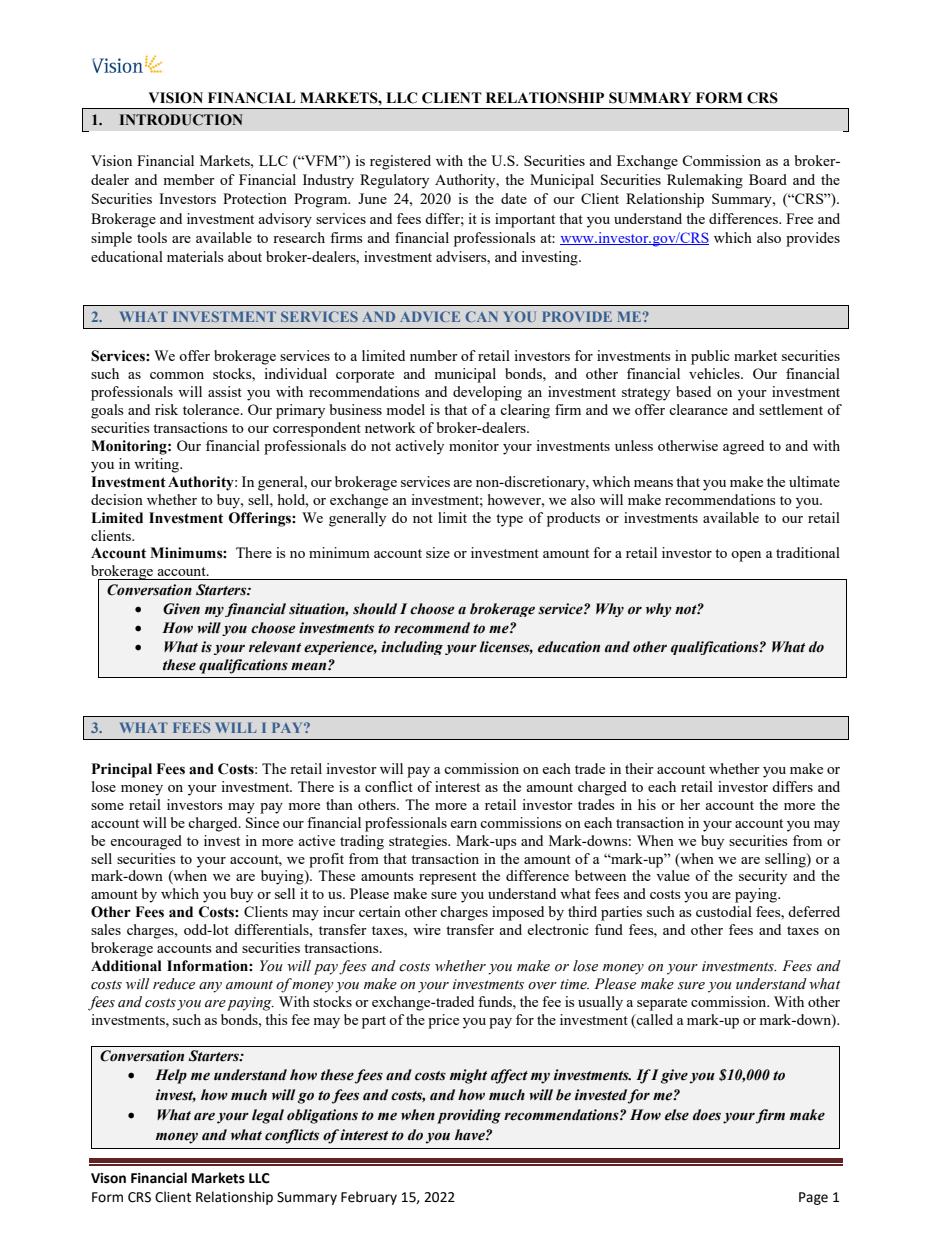 The image size is (952, 1233). What do you see at coordinates (705, 181) in the image?
I see `Rulemaking` at bounding box center [705, 181].
